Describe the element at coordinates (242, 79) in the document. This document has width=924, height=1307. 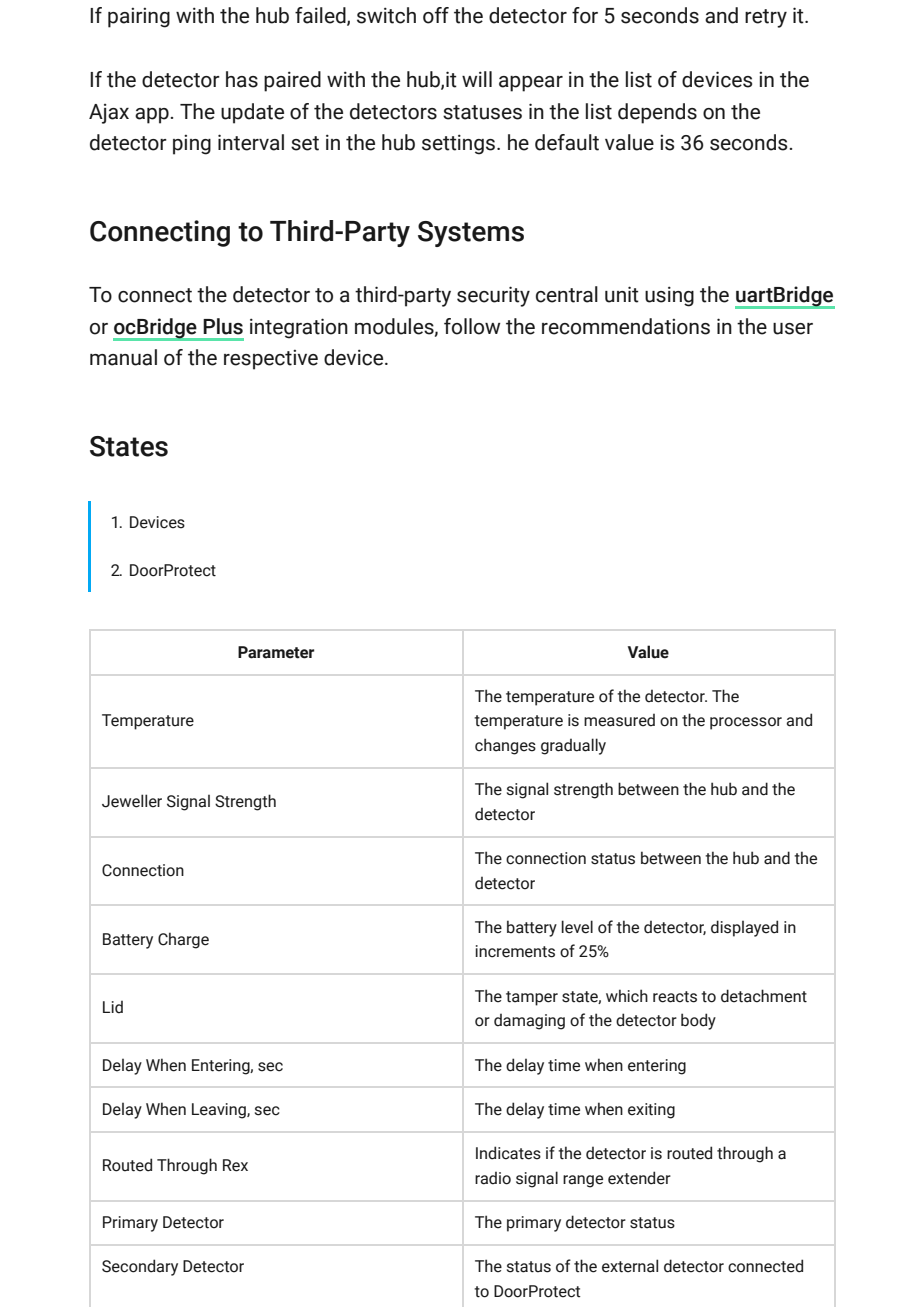
I see `has` at that location.
